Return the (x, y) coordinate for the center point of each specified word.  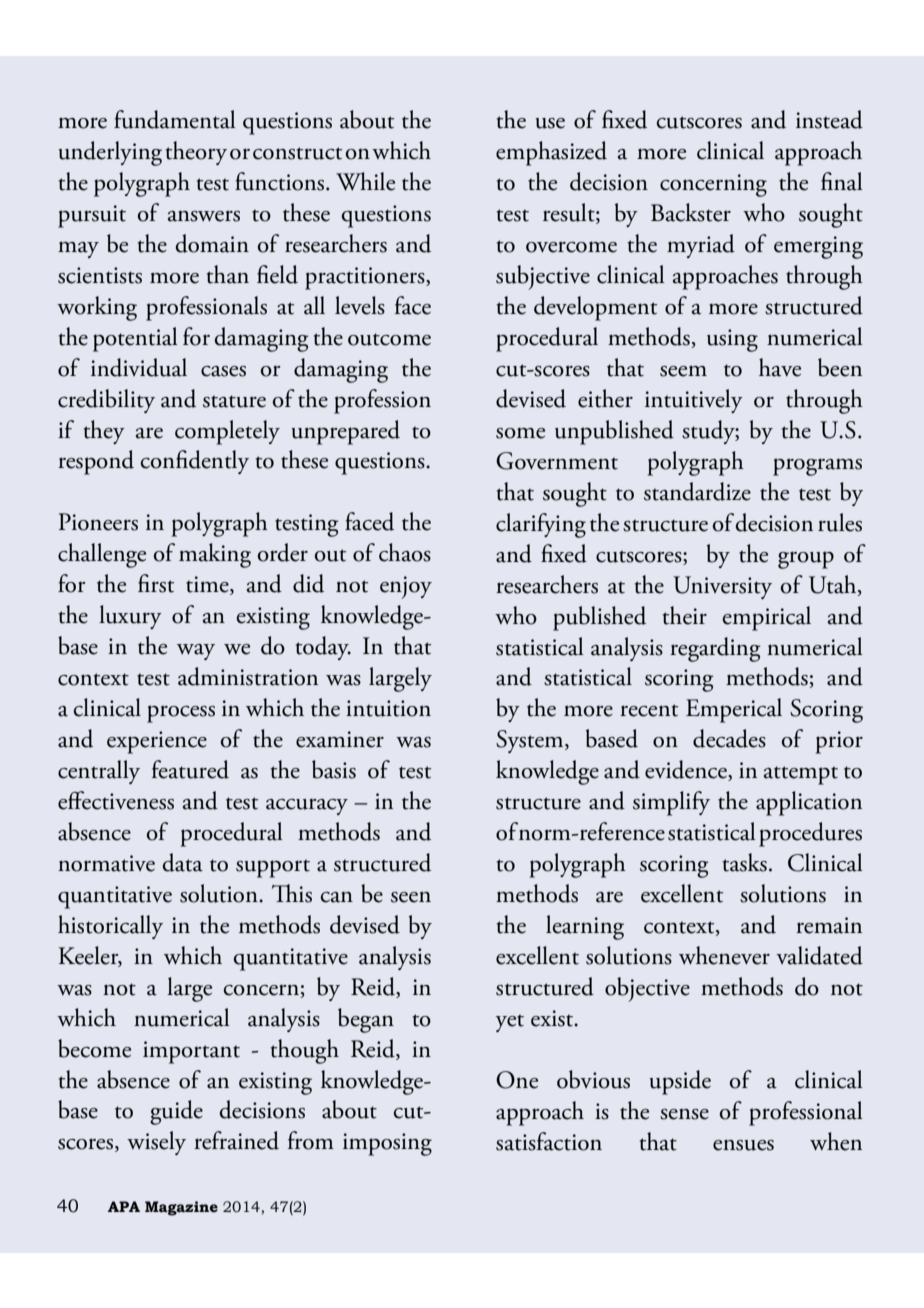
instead (829, 119)
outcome (389, 339)
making (215, 555)
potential (135, 339)
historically (110, 927)
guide (176, 1112)
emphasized (551, 153)
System (531, 741)
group (806, 560)
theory (196, 153)
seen (411, 897)
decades (729, 738)
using (732, 340)
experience (157, 742)
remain (829, 925)
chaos (405, 552)
